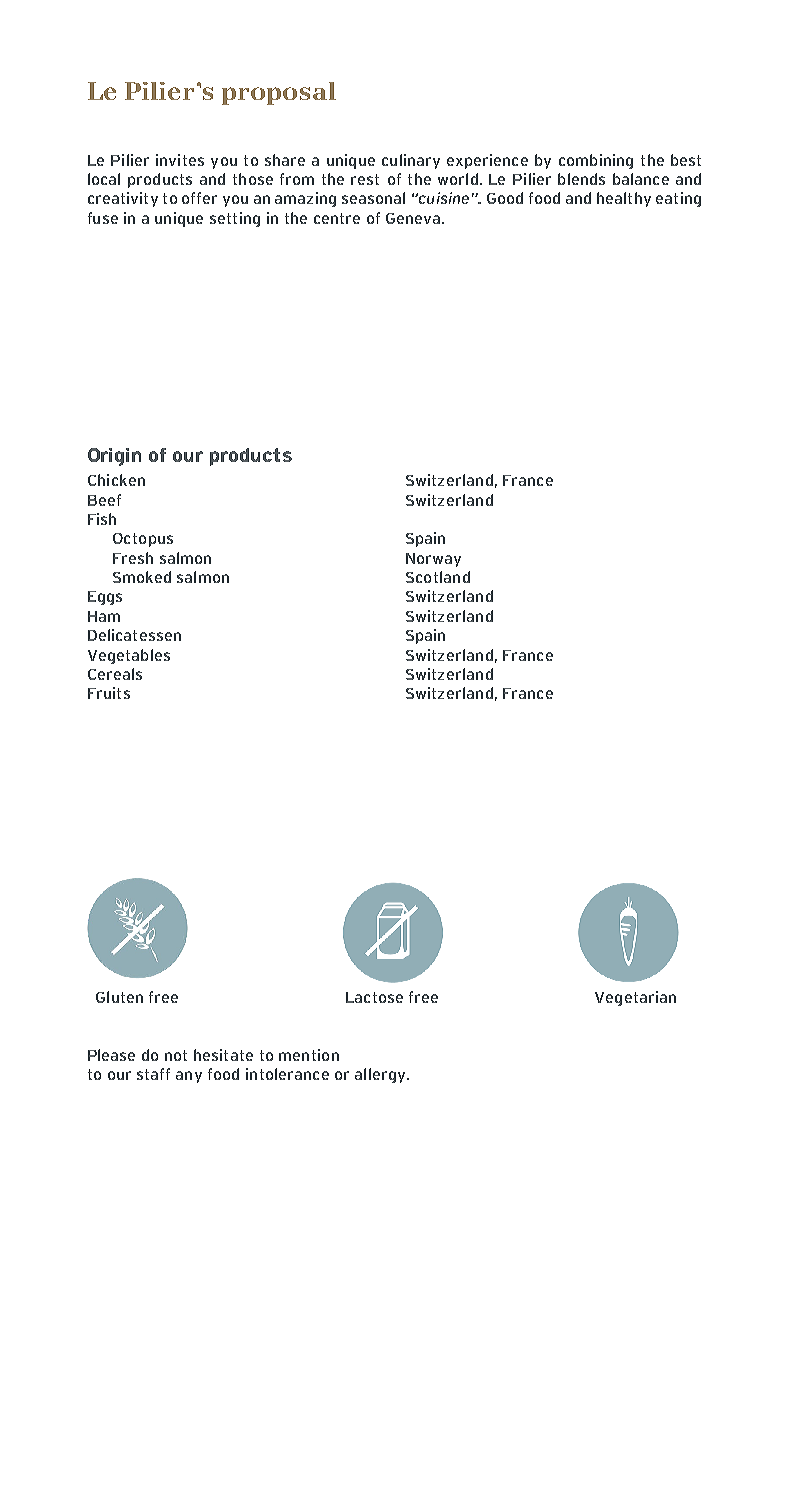  What do you see at coordinates (411, 161) in the screenshot?
I see `culinary` at bounding box center [411, 161].
